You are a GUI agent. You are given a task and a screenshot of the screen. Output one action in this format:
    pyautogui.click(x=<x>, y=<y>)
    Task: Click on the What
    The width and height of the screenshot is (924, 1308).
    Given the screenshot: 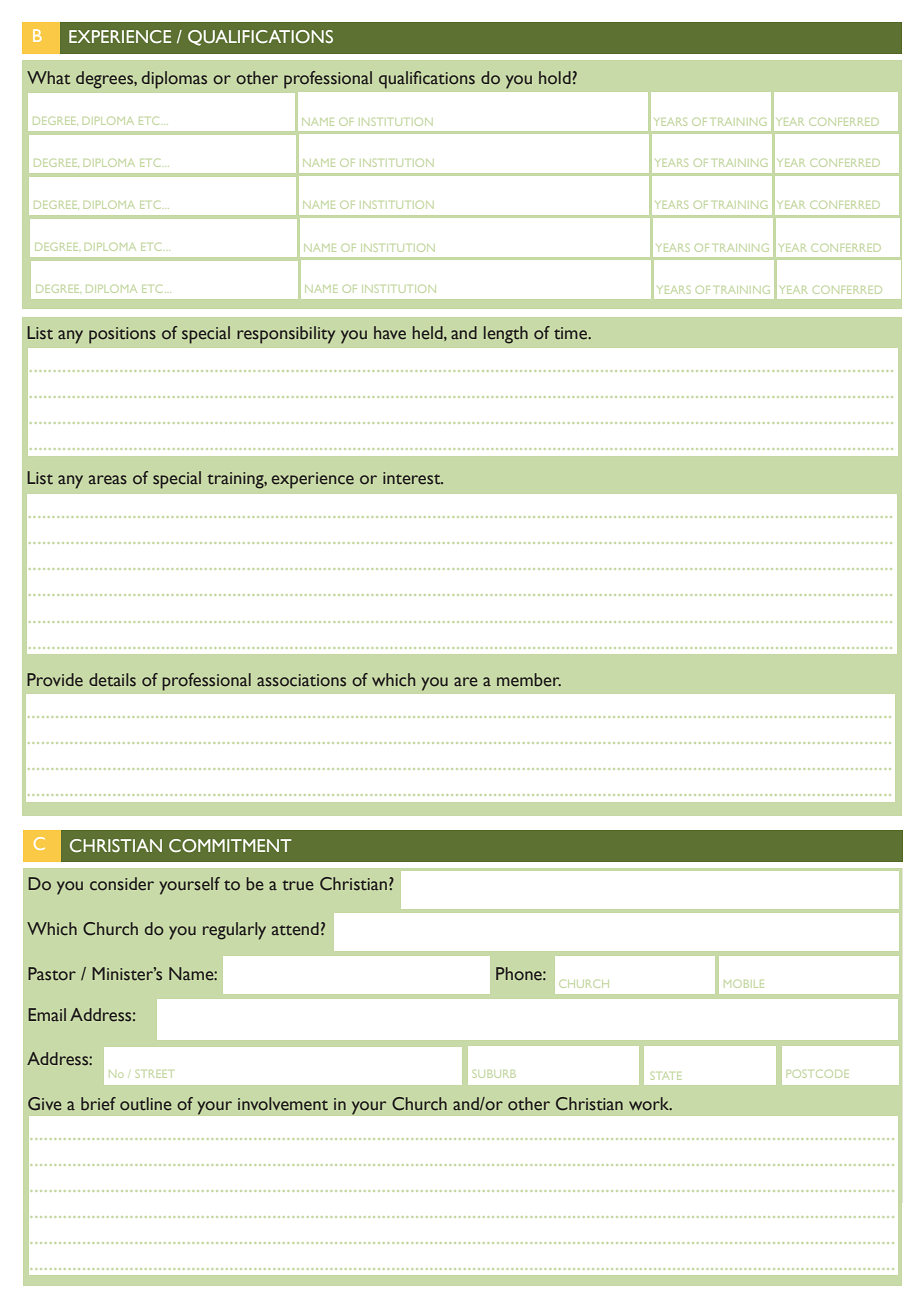 What is the action you would take?
    pyautogui.click(x=48, y=77)
